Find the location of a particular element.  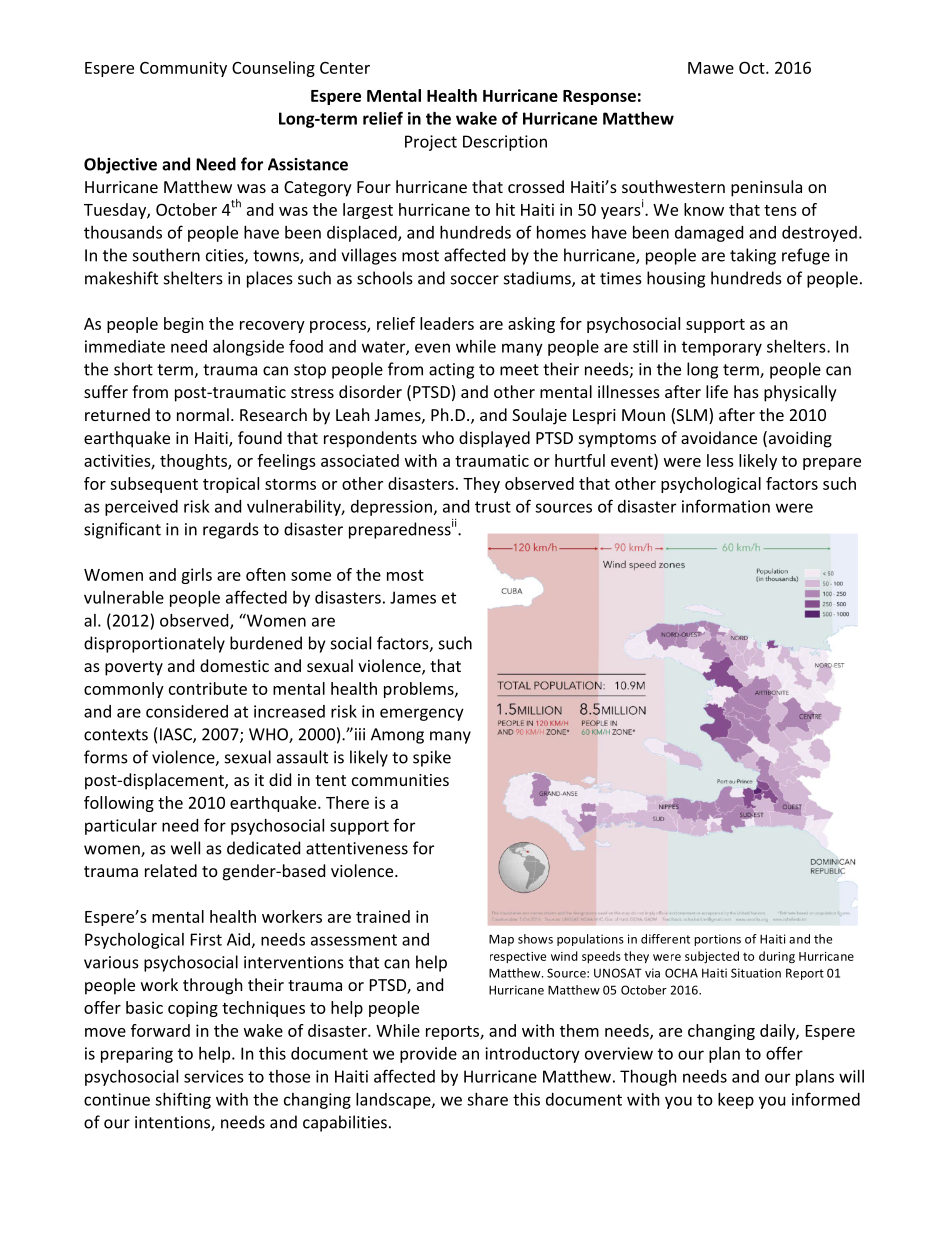

well is located at coordinates (185, 848).
